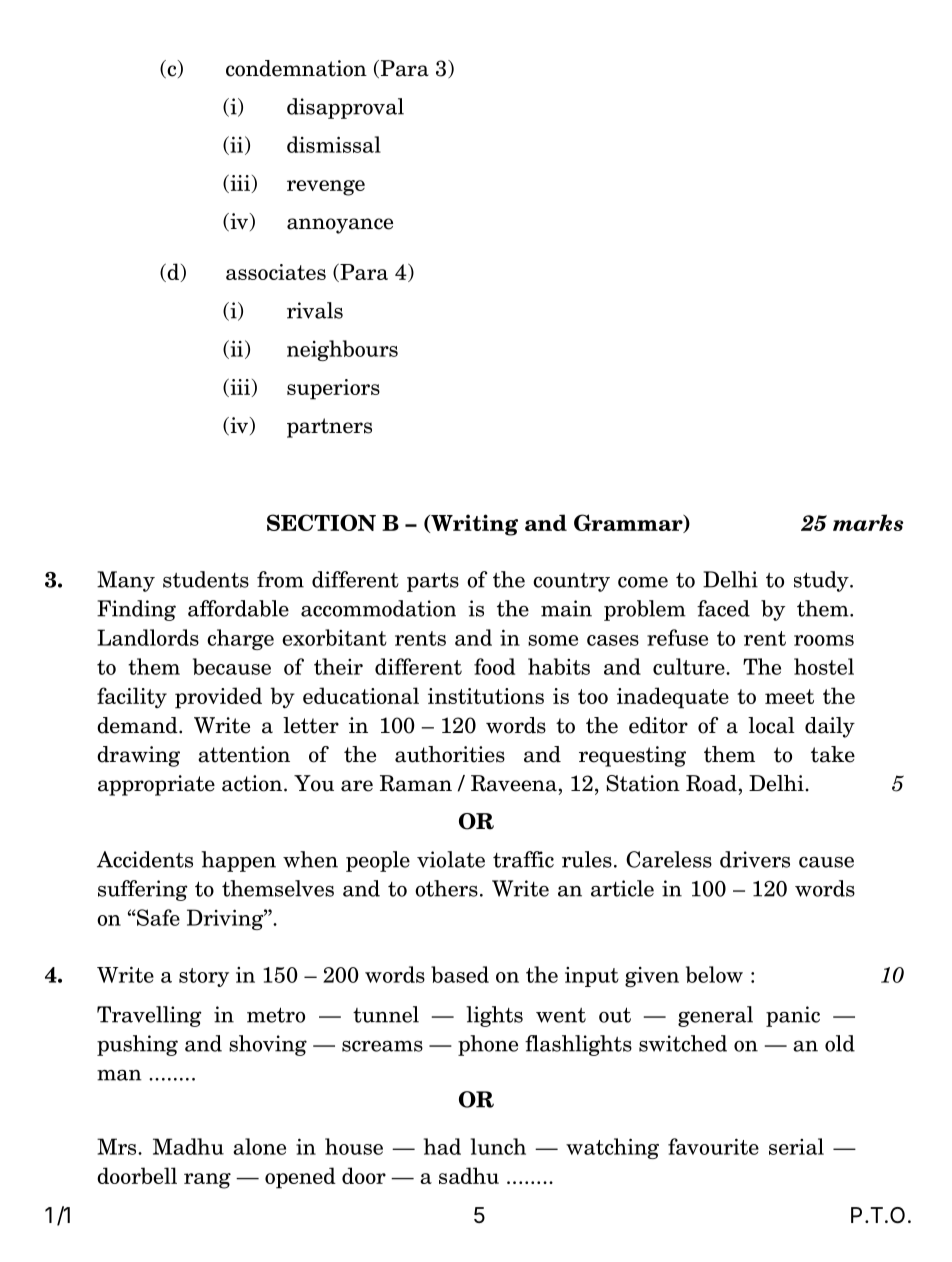  What do you see at coordinates (755, 859) in the document?
I see `drivers` at bounding box center [755, 859].
